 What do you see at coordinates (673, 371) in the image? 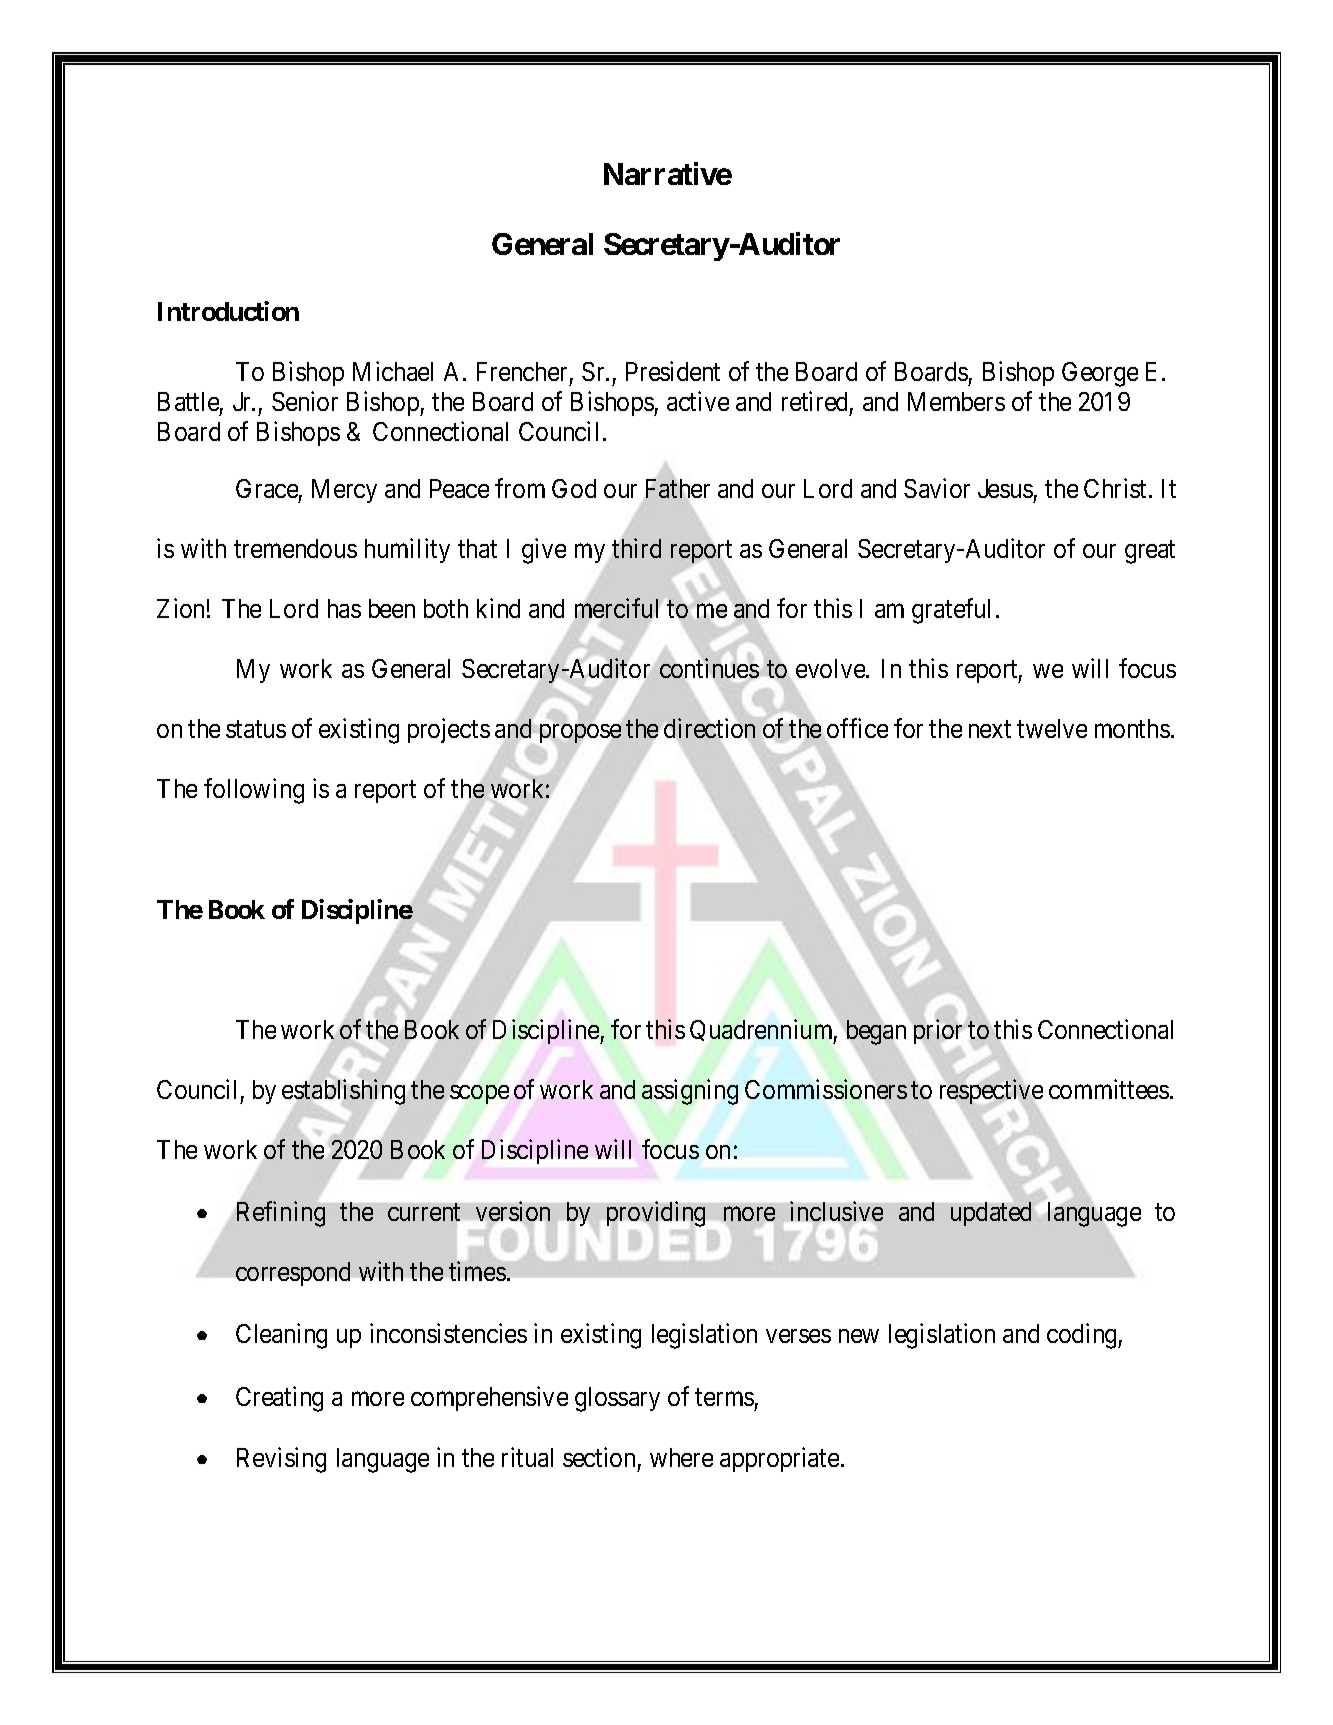
I see `President` at bounding box center [673, 371].
